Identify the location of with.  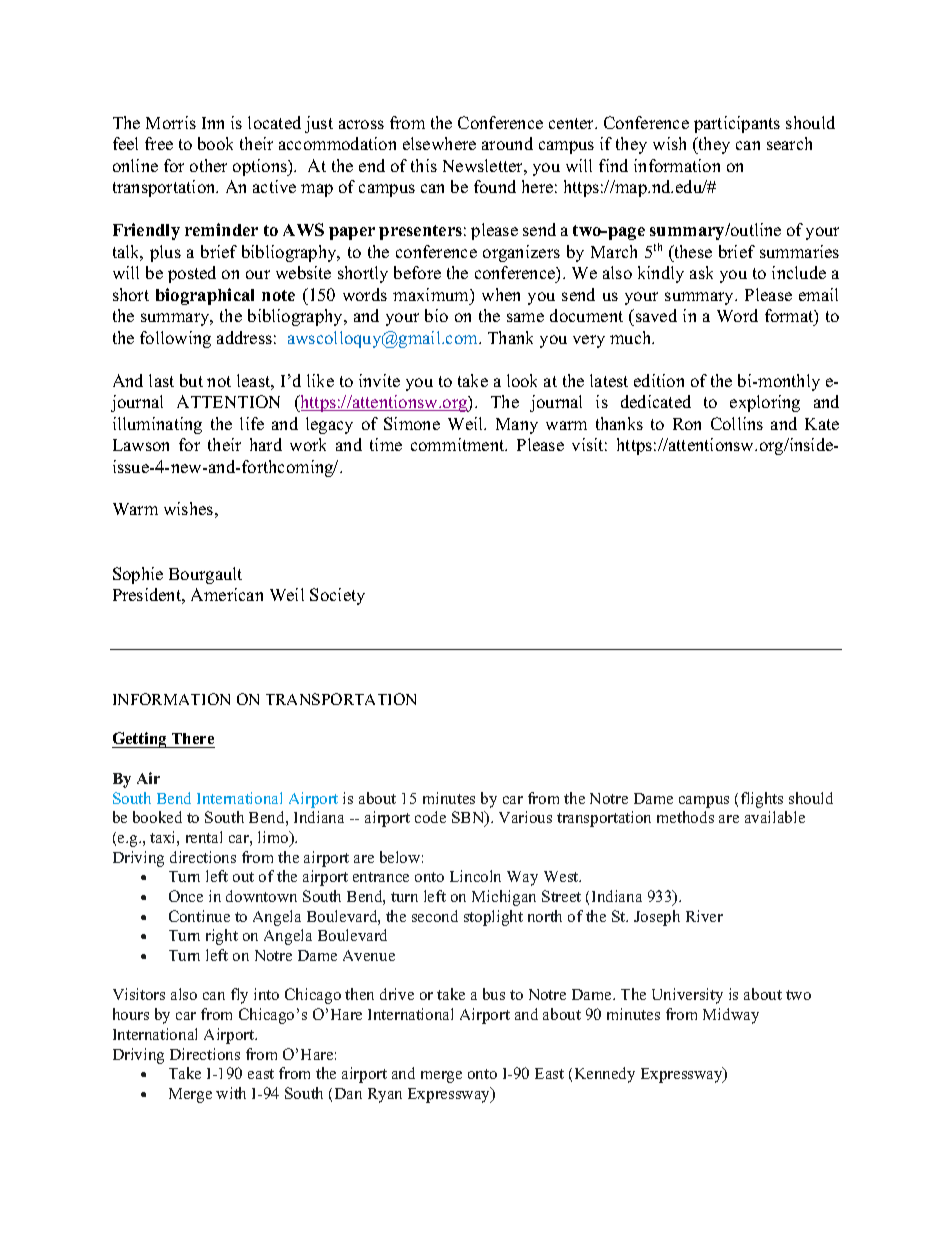
(231, 1093).
